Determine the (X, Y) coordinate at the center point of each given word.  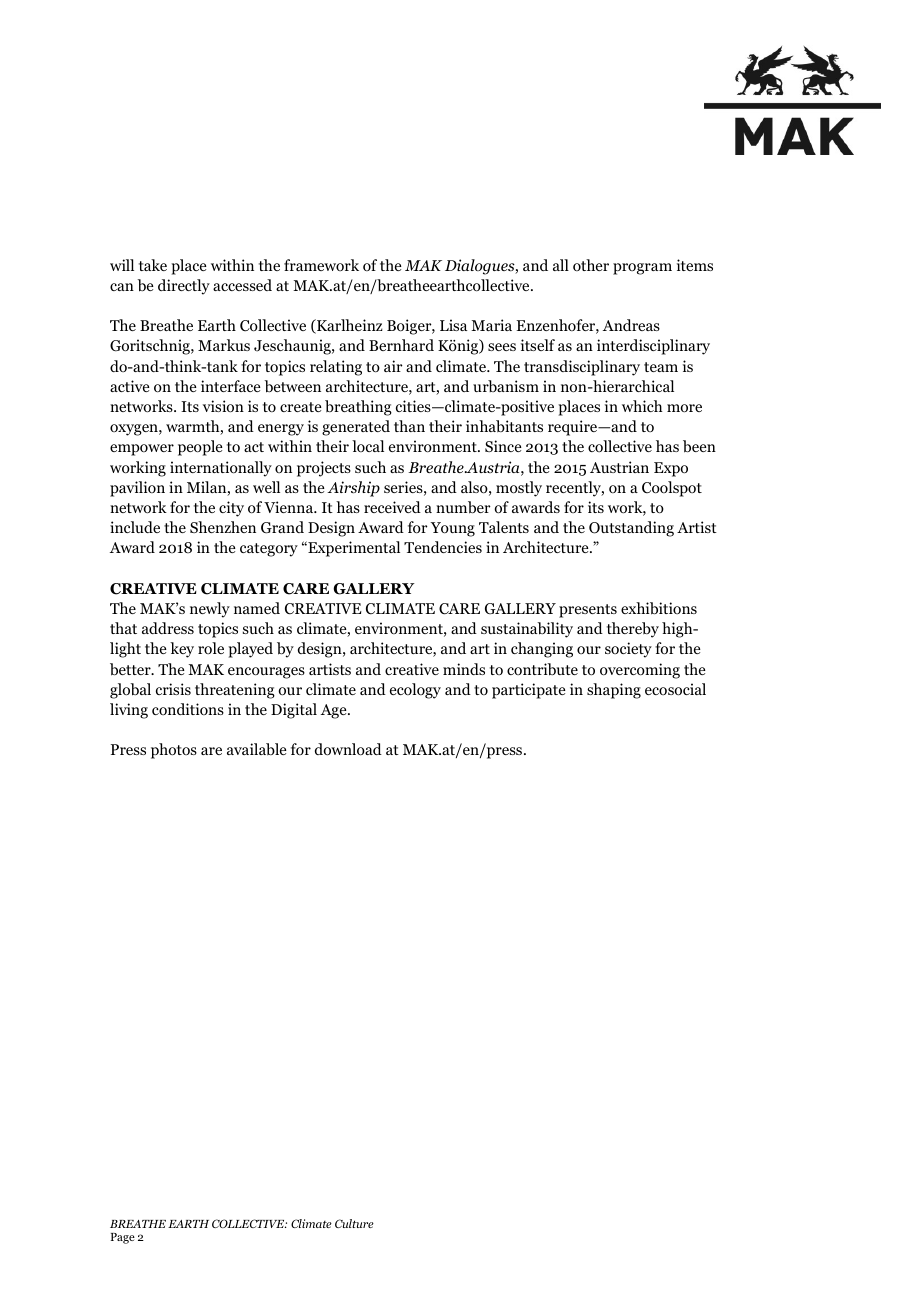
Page (123, 1238)
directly (184, 287)
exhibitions (659, 608)
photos (174, 751)
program (642, 269)
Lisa (453, 325)
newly (210, 610)
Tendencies (443, 547)
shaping (614, 691)
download (348, 749)
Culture (354, 1223)
